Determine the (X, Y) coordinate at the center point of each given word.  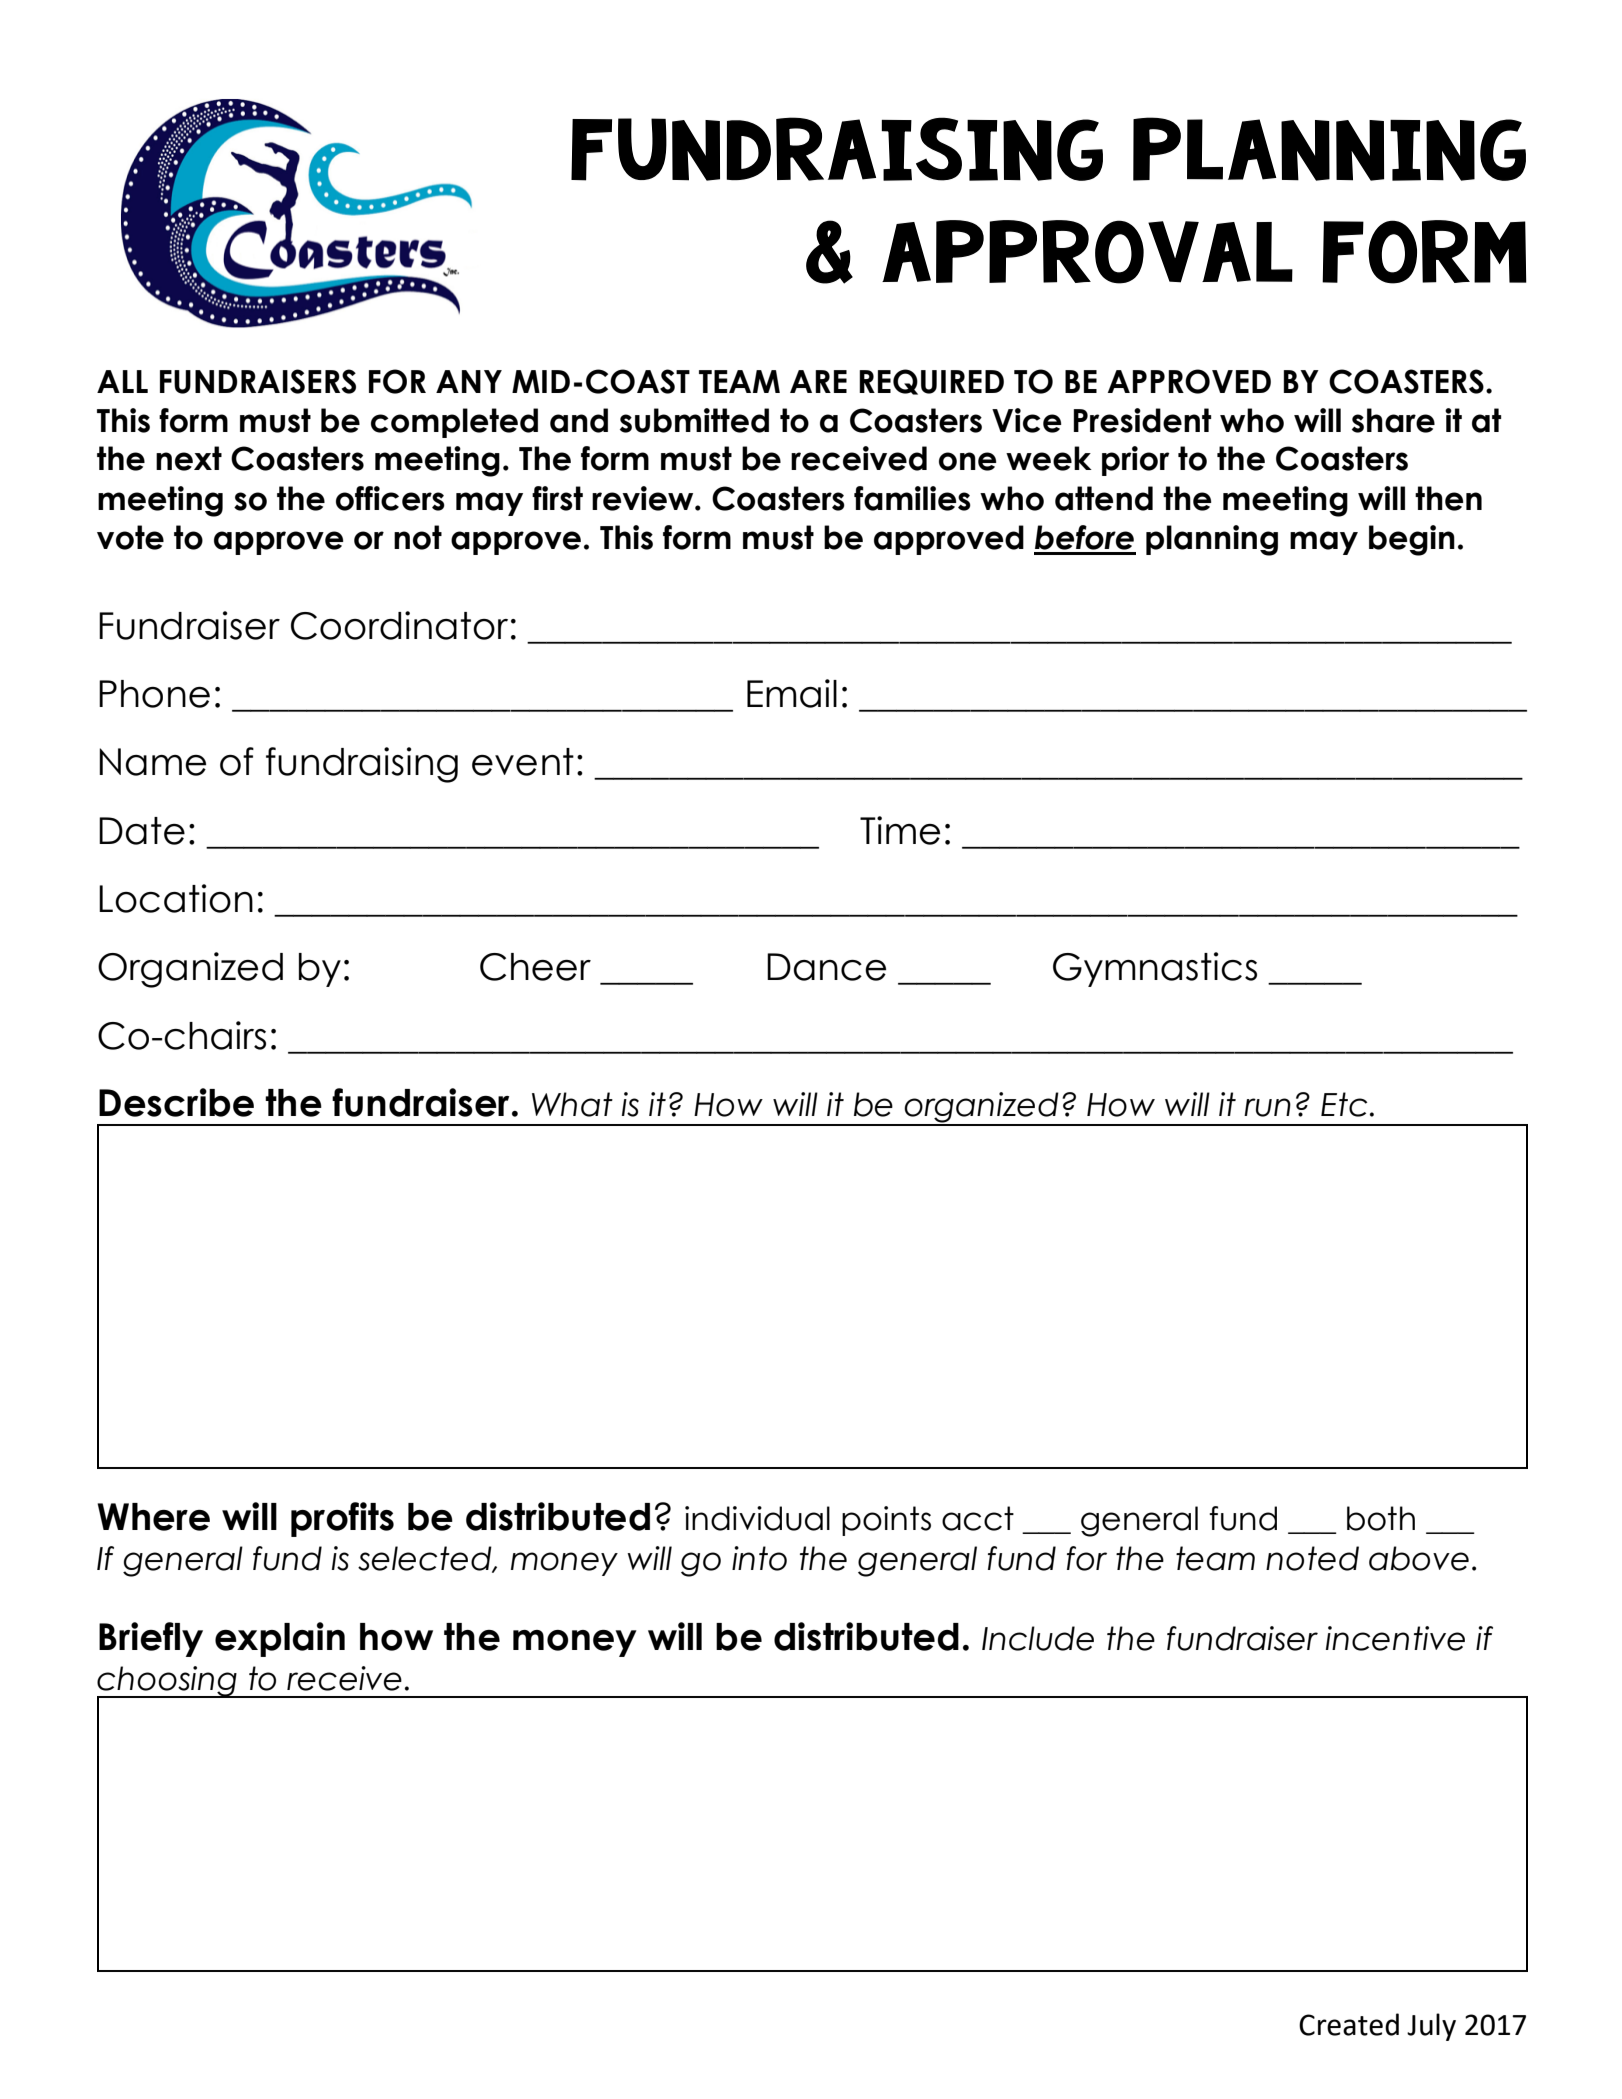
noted (1312, 1558)
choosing (168, 1682)
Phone (154, 694)
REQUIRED (931, 382)
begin (1412, 540)
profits (342, 1519)
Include (1038, 1638)
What (572, 1104)
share (1393, 420)
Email (792, 693)
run (1267, 1107)
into (759, 1558)
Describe (176, 1102)
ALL (122, 381)
